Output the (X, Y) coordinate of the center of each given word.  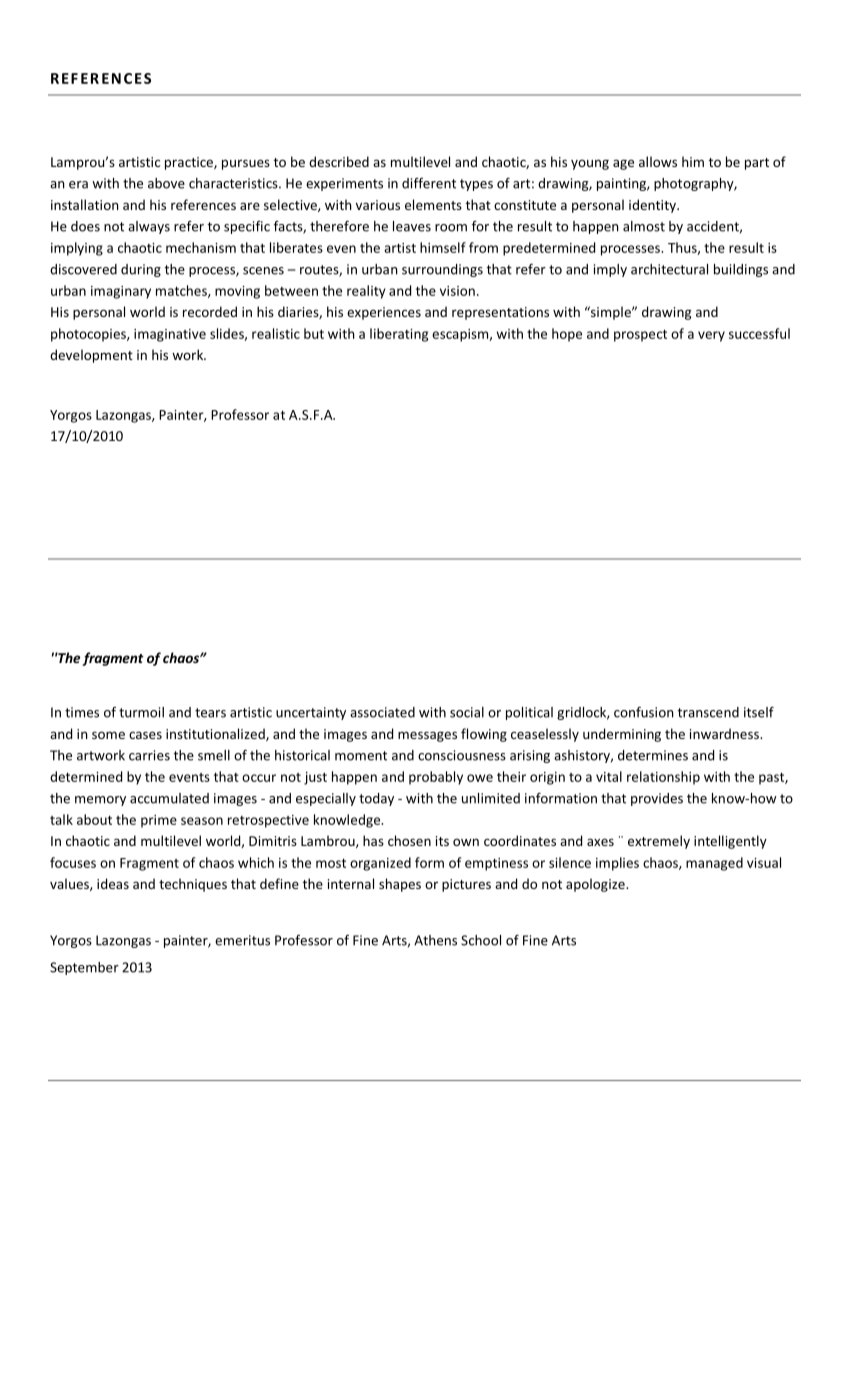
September (84, 968)
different (429, 183)
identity (653, 206)
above (166, 183)
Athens (435, 940)
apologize (596, 885)
